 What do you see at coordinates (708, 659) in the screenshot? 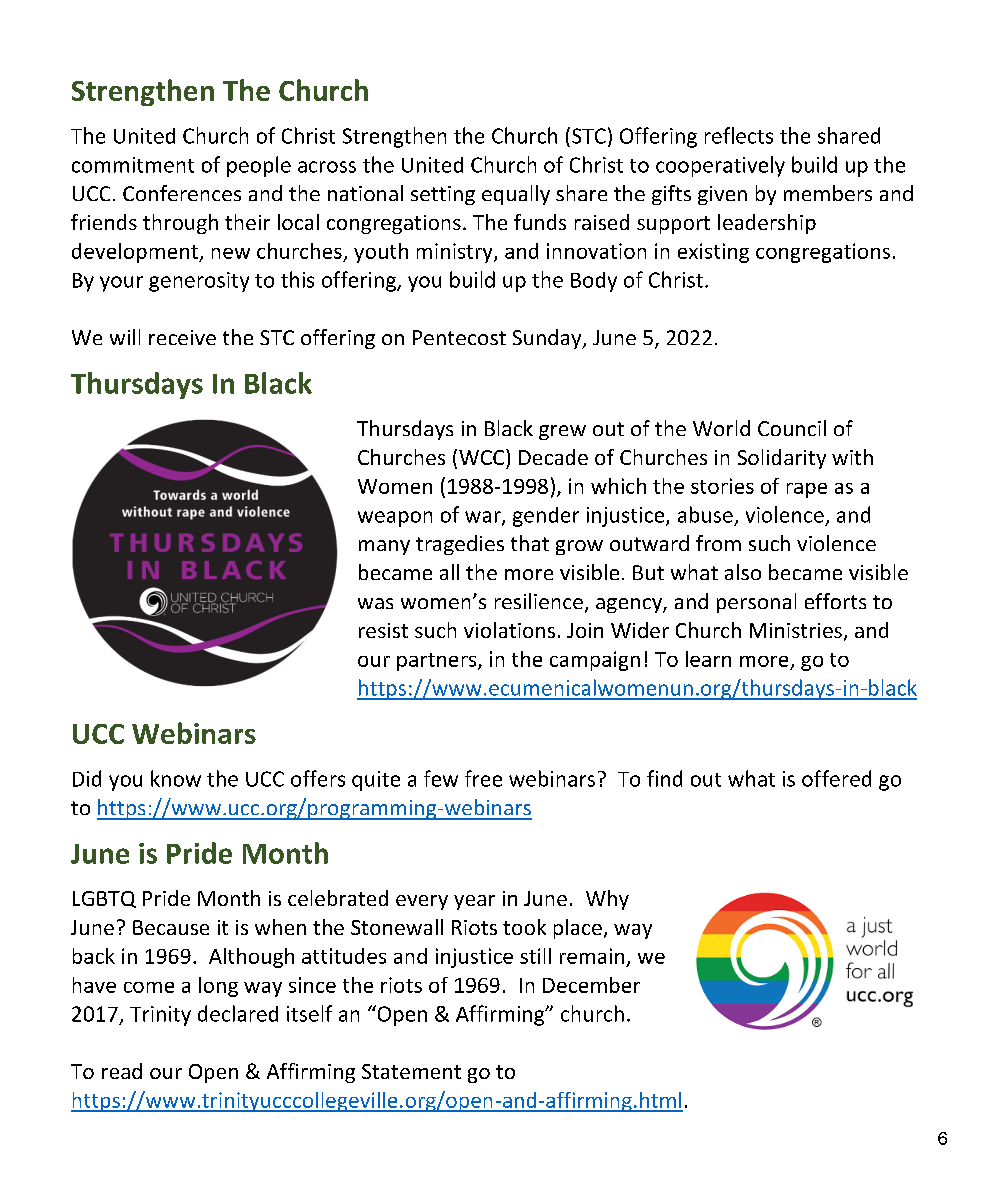
I see `learn` at bounding box center [708, 659].
